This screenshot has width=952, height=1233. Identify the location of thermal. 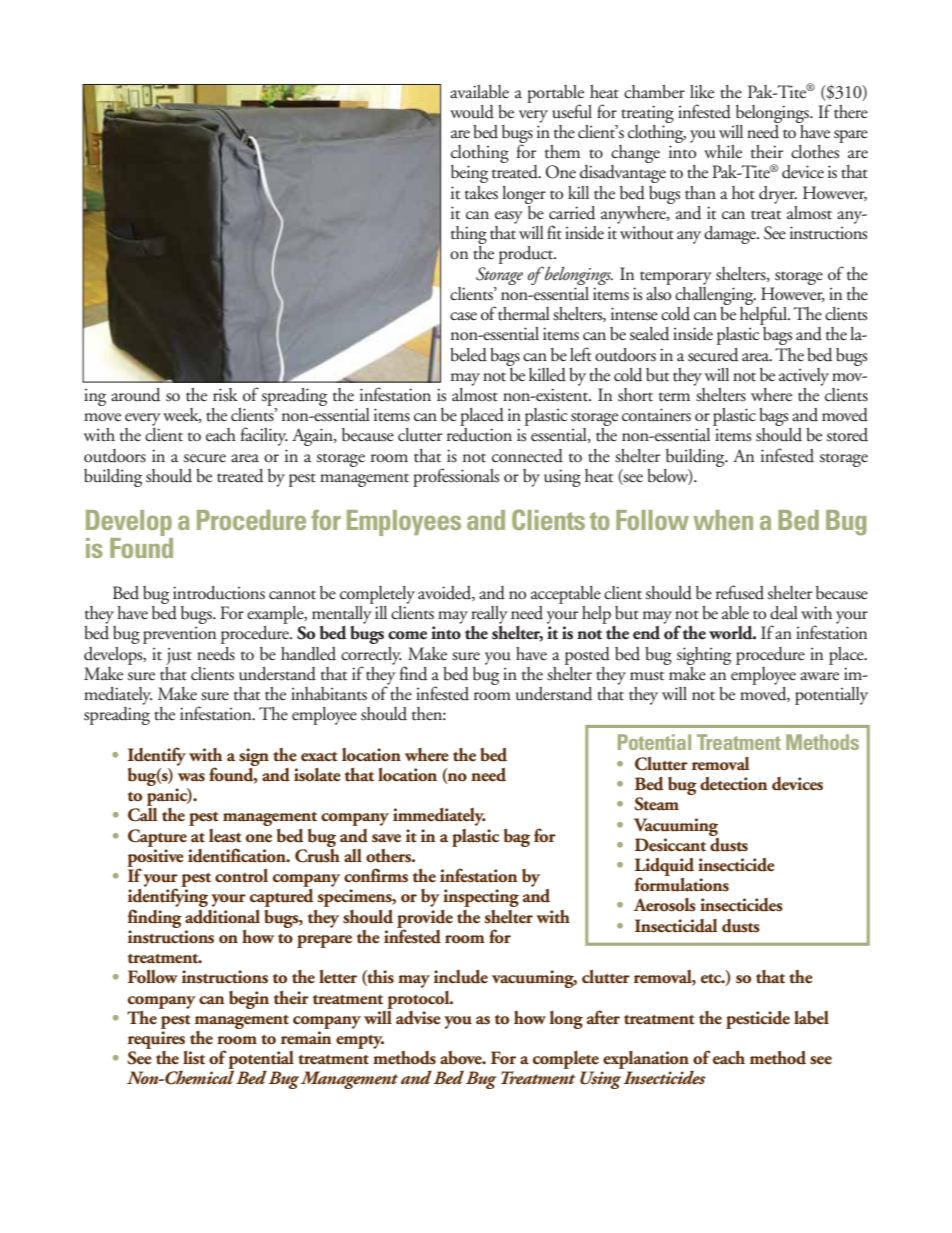
(524, 314).
